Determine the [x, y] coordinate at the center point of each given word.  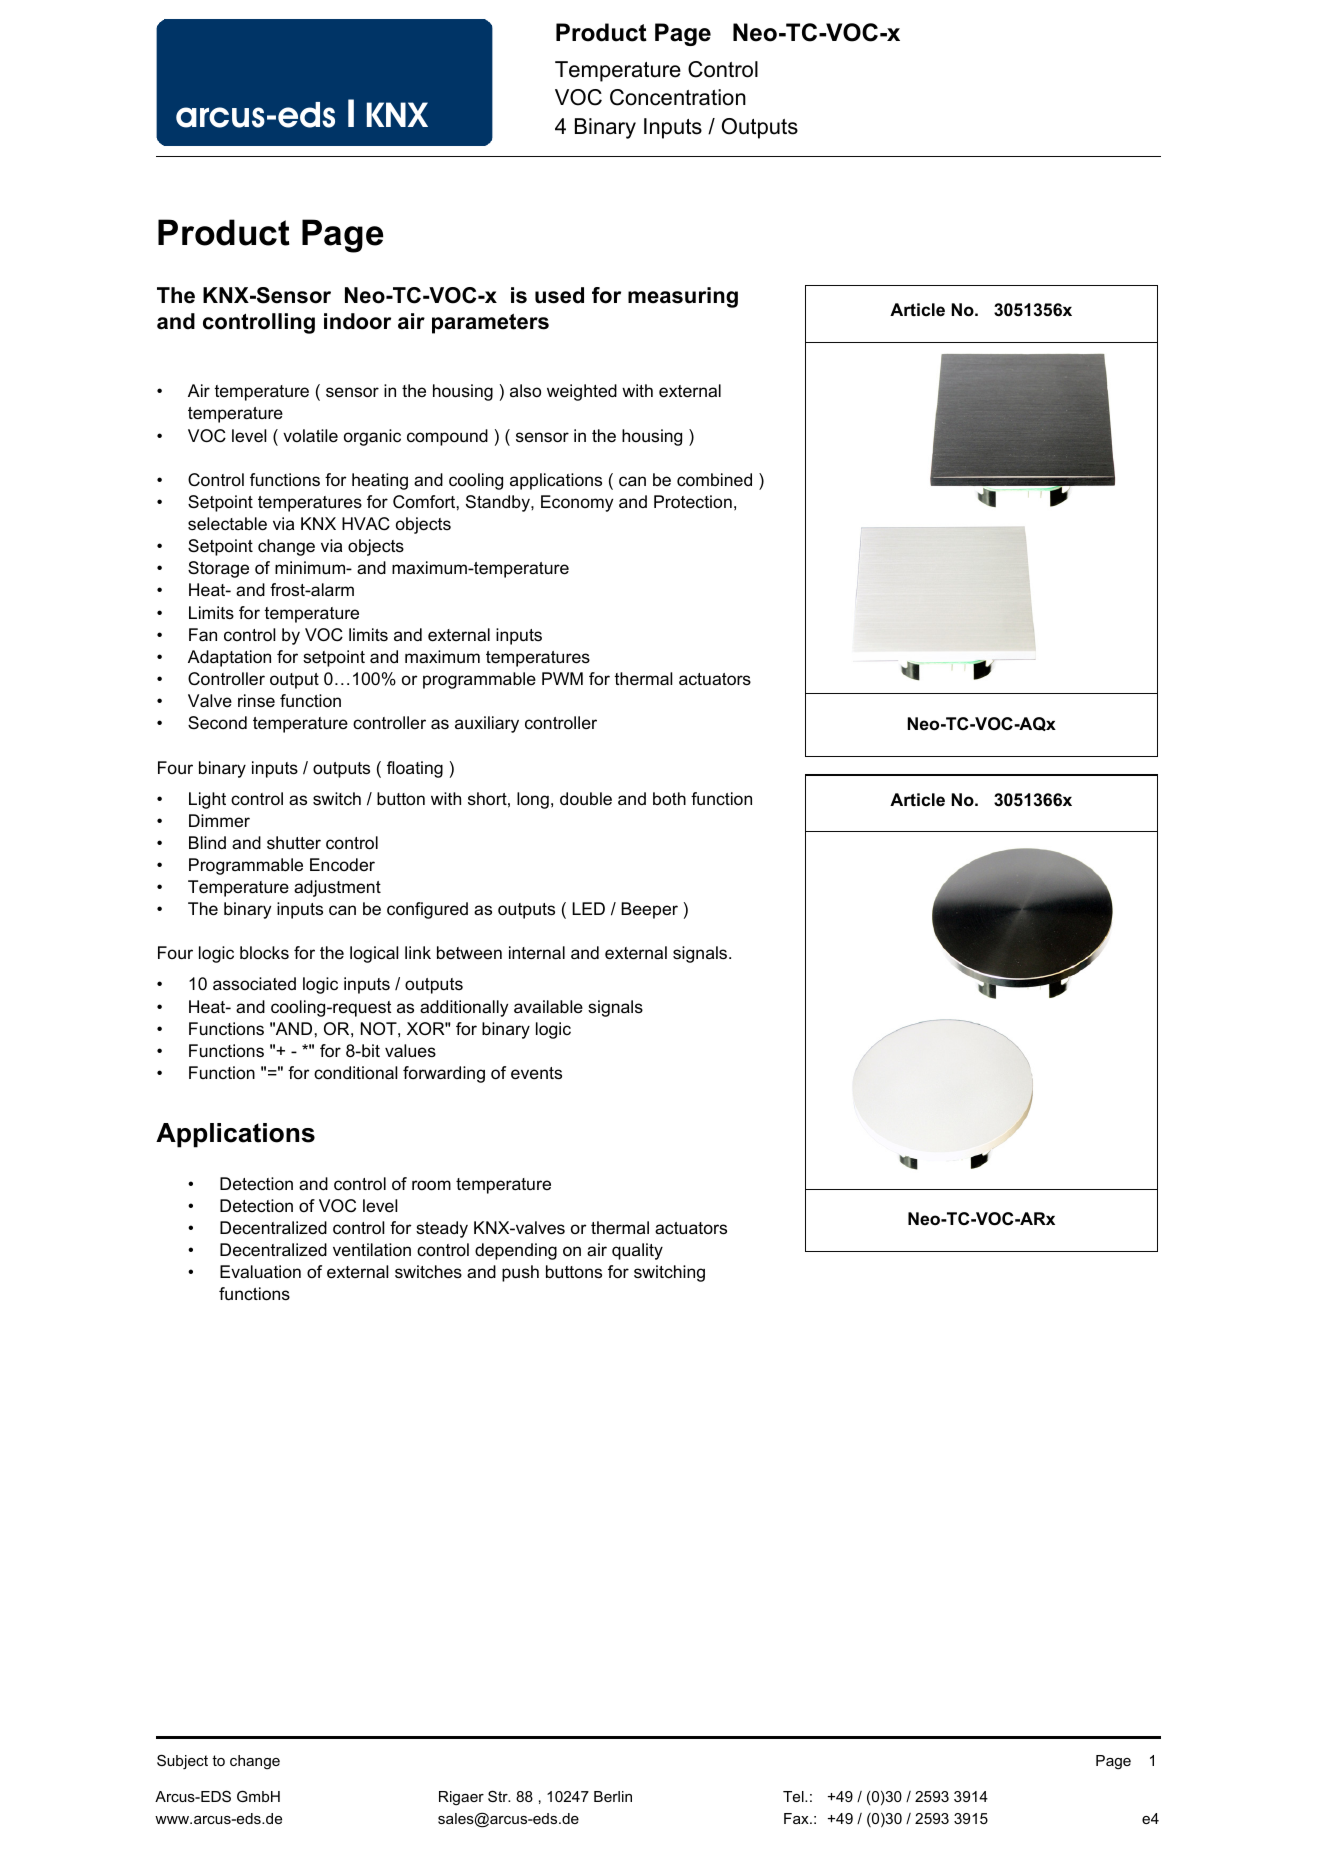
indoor [357, 321]
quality [637, 1251]
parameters [490, 324]
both [669, 798]
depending [516, 1251]
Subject [182, 1761]
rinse [256, 701]
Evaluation [260, 1271]
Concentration [678, 97]
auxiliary [487, 724]
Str [499, 1796]
